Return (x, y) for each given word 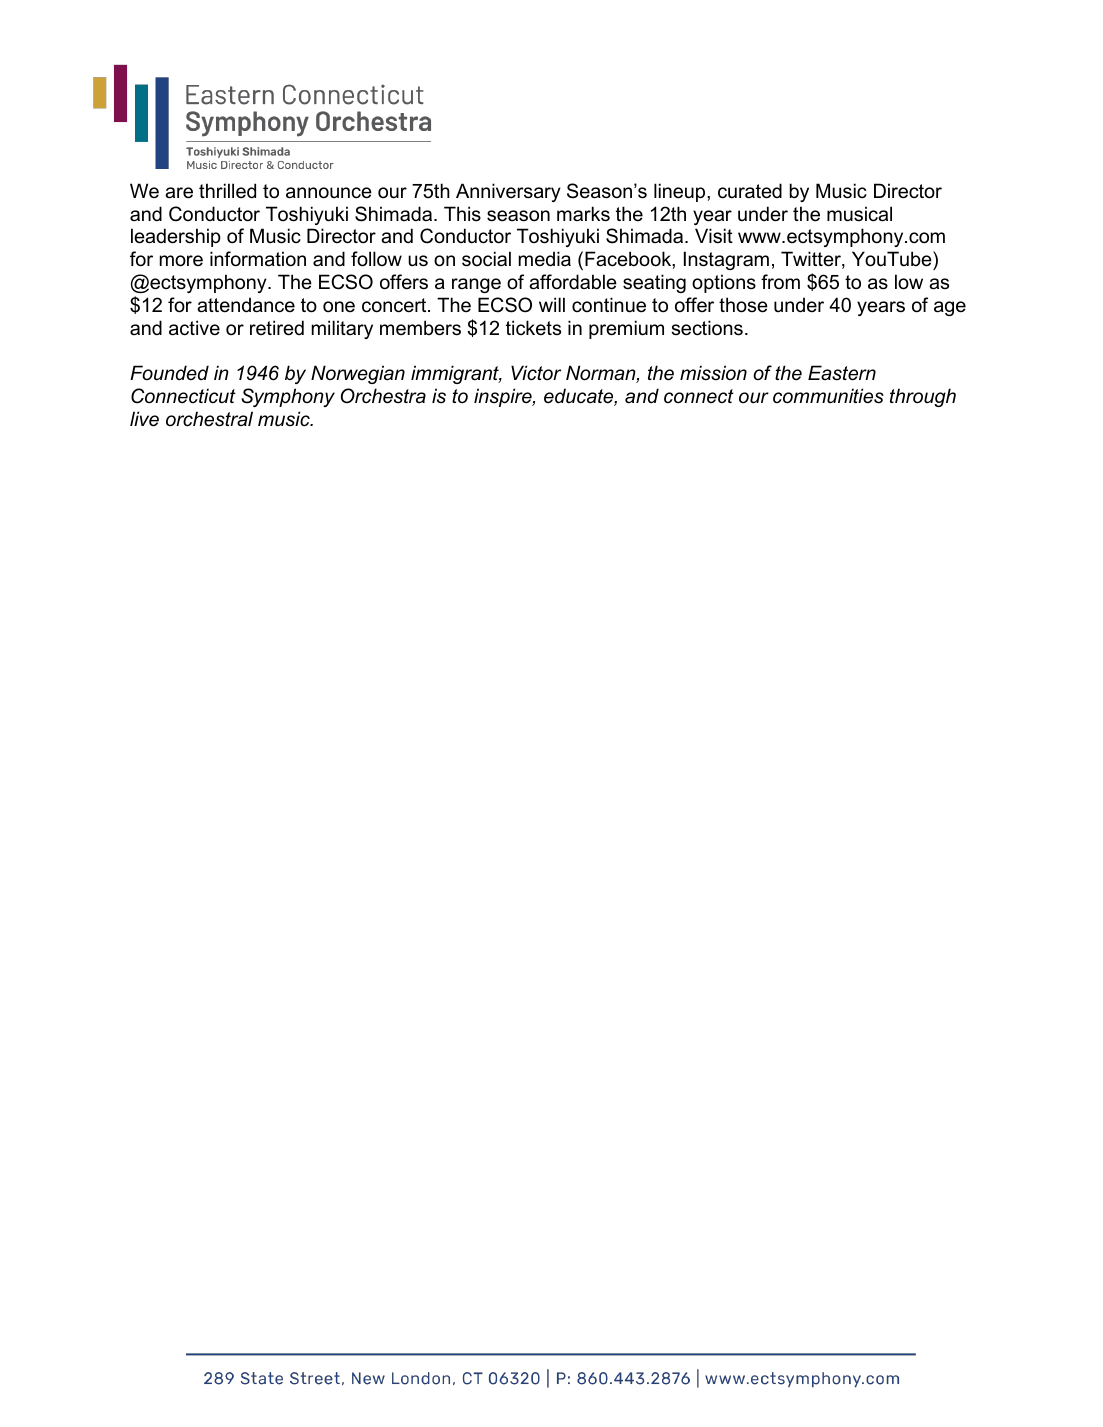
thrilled (227, 191)
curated (750, 191)
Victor (536, 373)
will (552, 304)
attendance (246, 305)
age (950, 308)
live (144, 419)
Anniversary (508, 192)
